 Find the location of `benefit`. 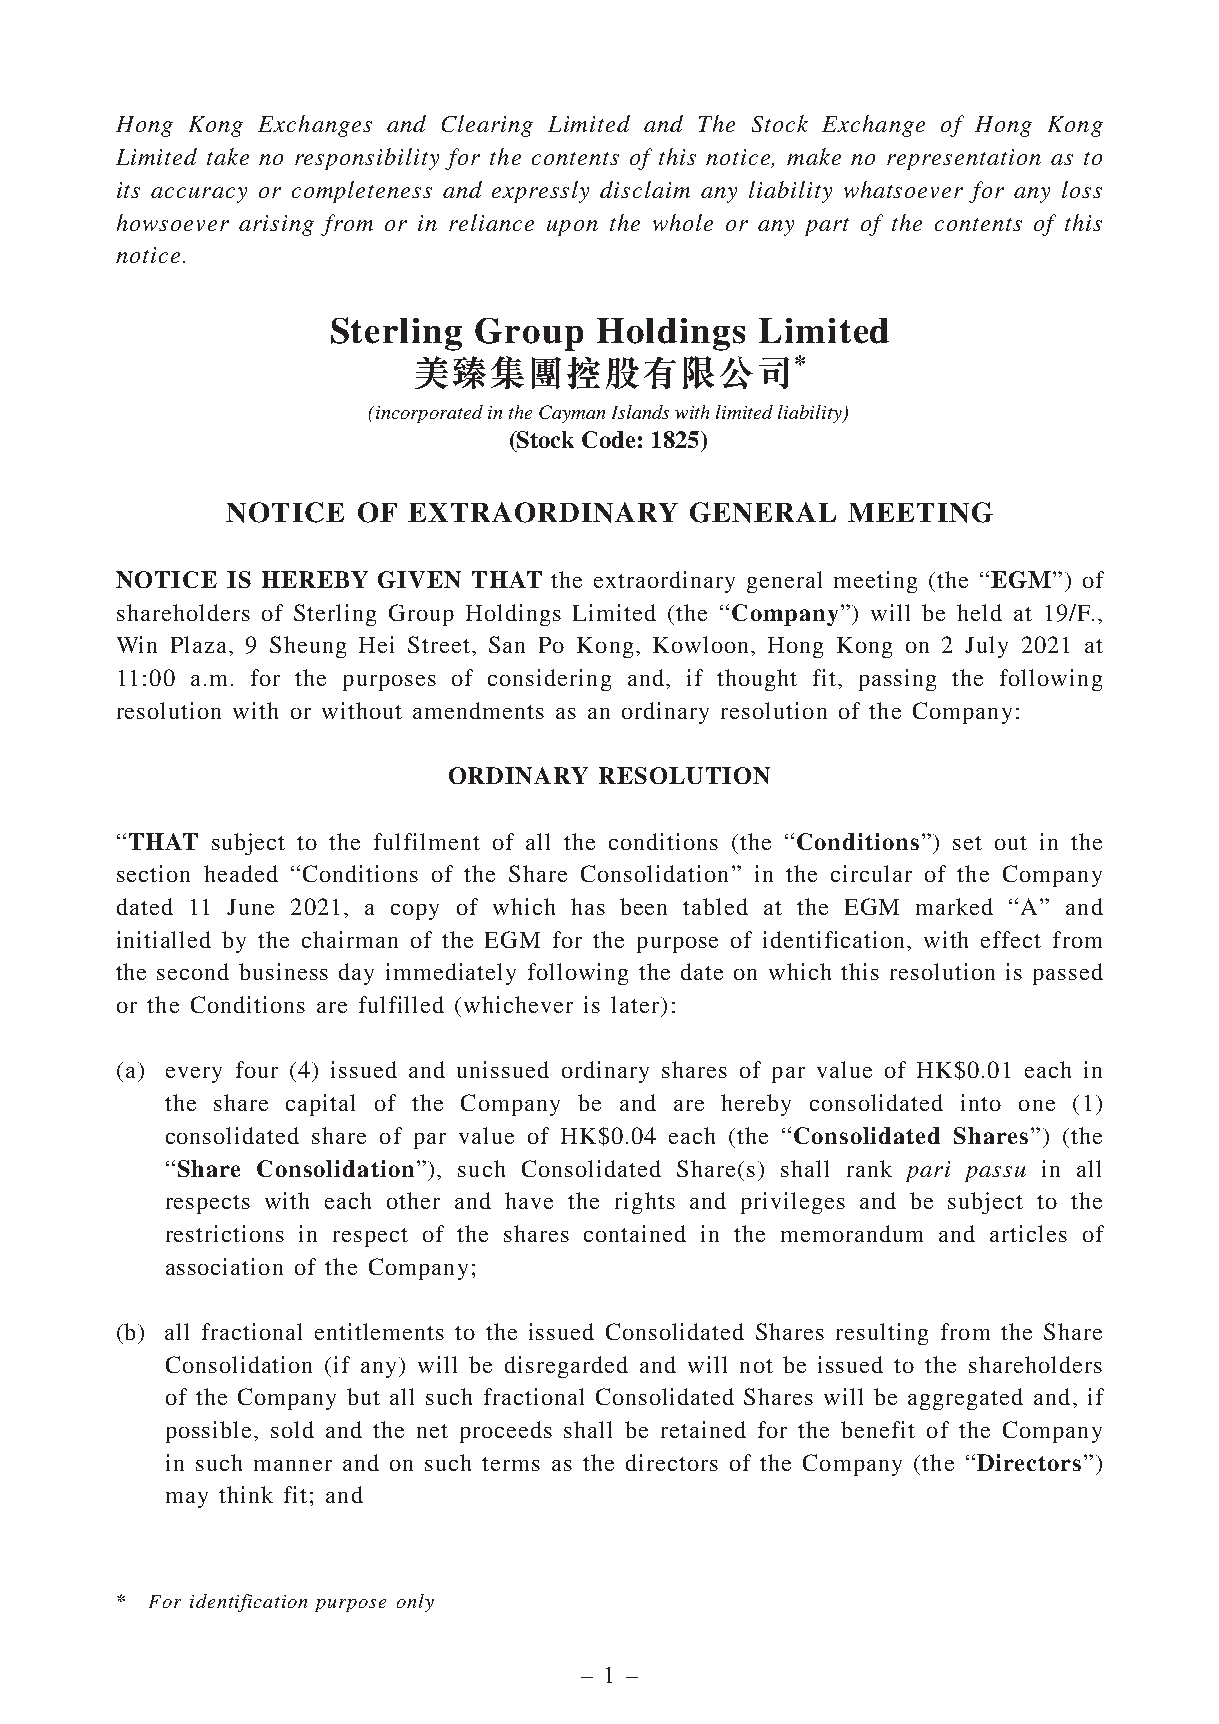

benefit is located at coordinates (878, 1429).
